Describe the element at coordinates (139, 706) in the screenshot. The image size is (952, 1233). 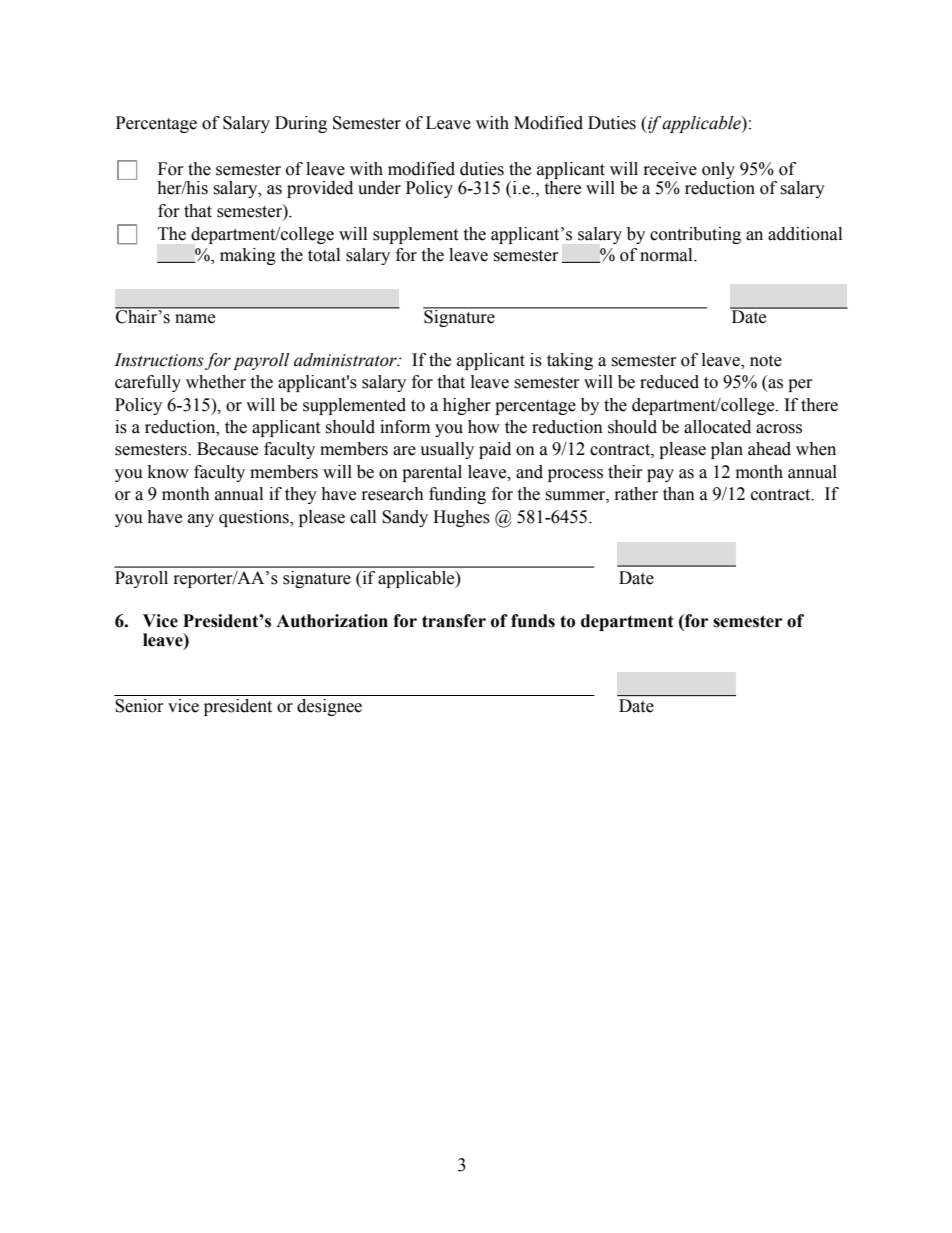
I see `Senior` at that location.
